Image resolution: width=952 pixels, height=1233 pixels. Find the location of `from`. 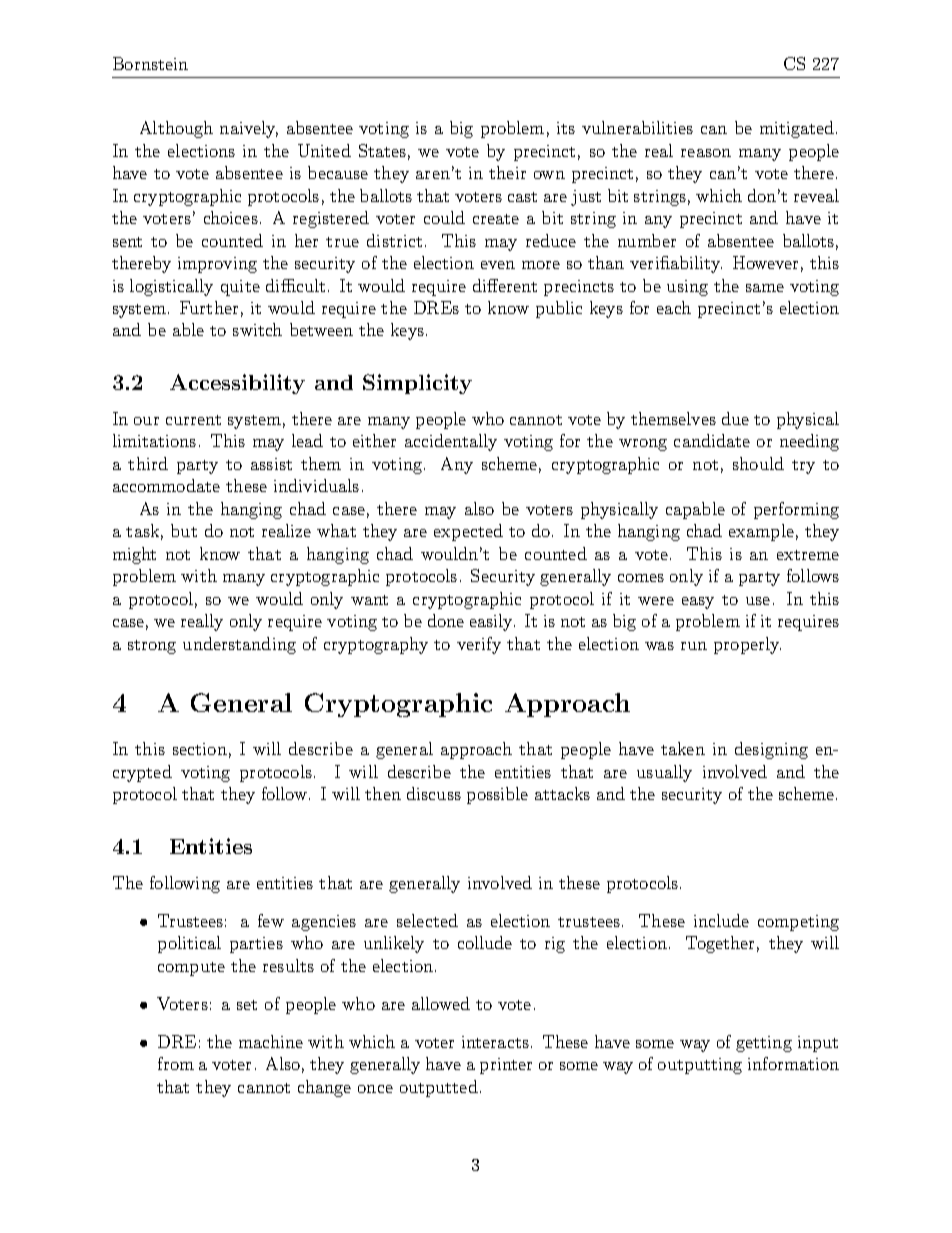

from is located at coordinates (176, 1063).
